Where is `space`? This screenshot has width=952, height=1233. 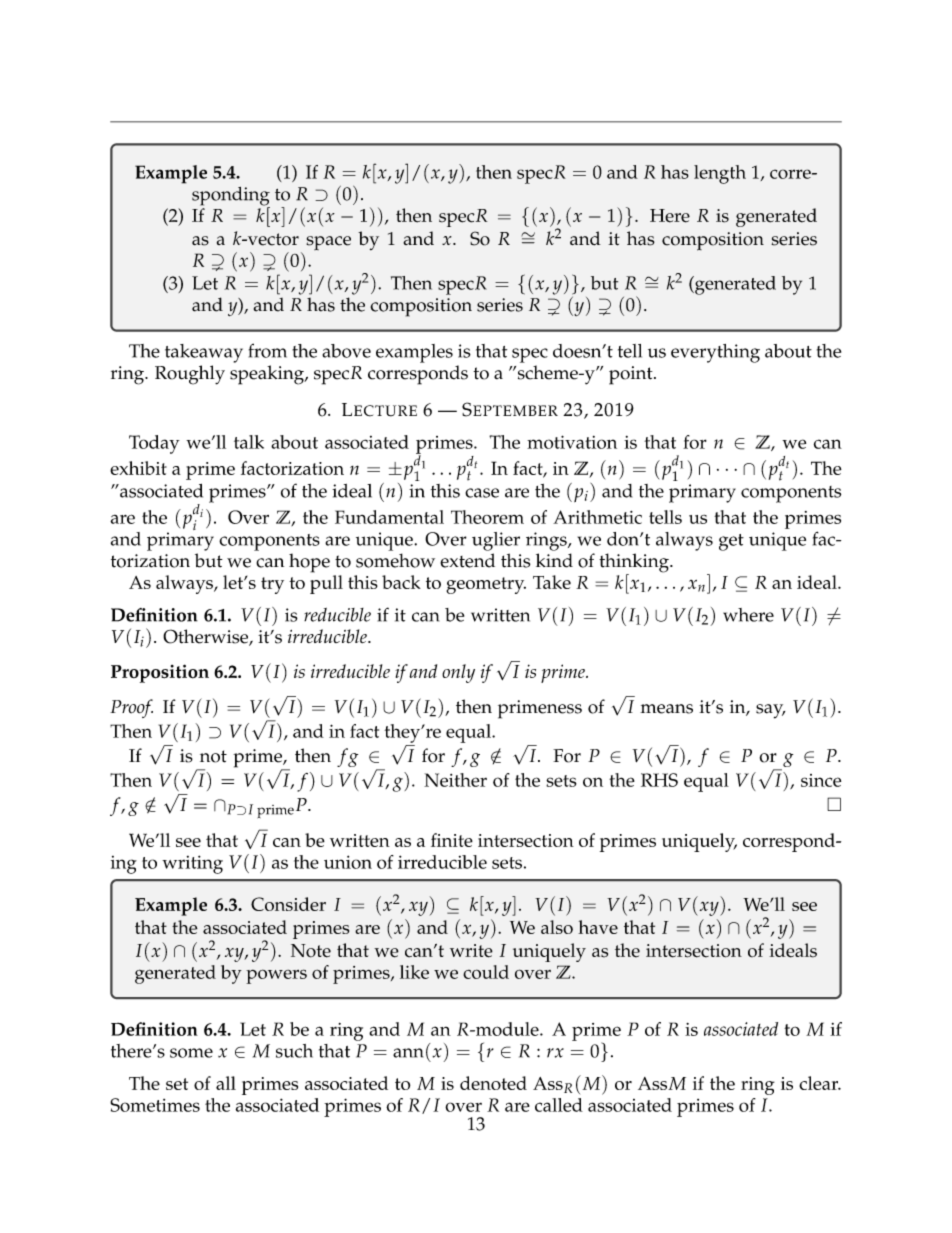 space is located at coordinates (328, 243).
